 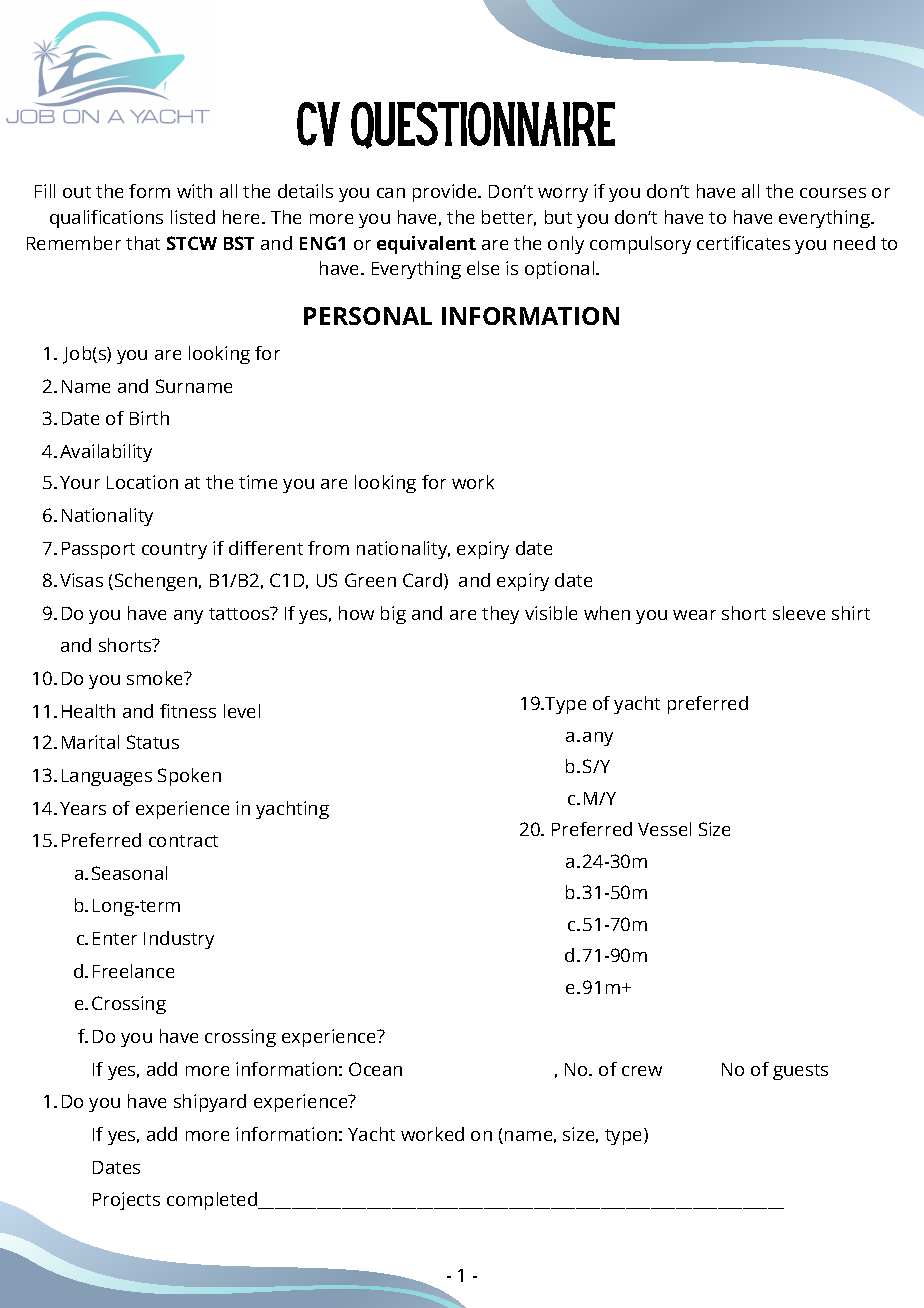 What do you see at coordinates (800, 1072) in the screenshot?
I see `guests` at bounding box center [800, 1072].
